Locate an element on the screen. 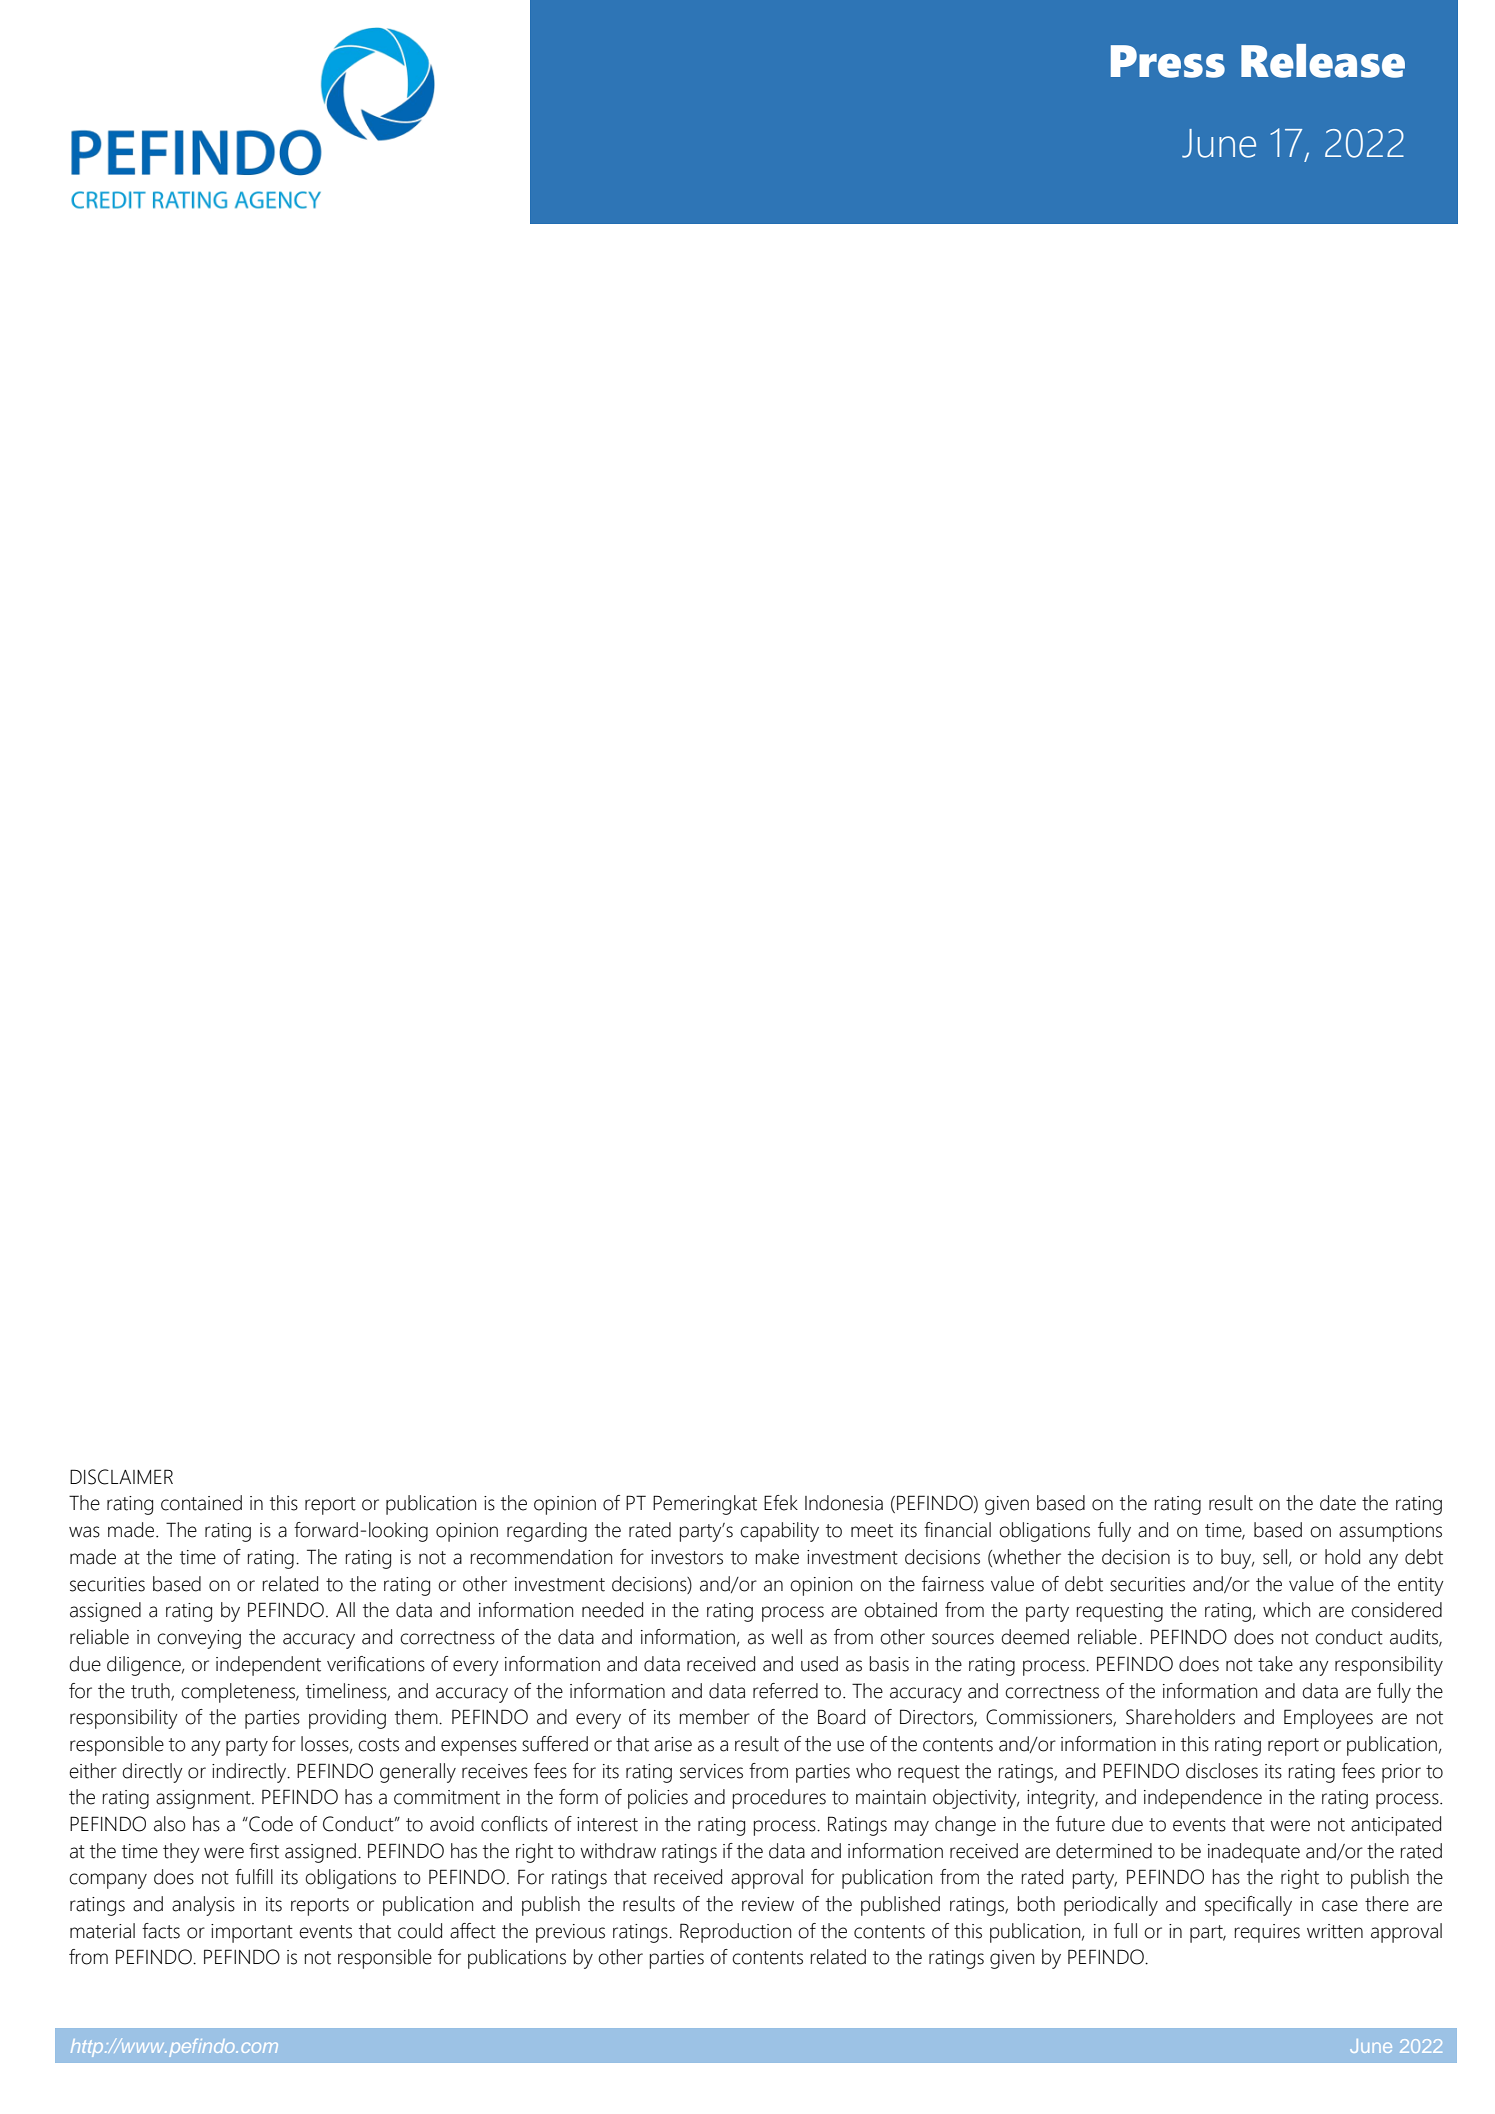 Image resolution: width=1495 pixels, height=2114 pixels. date is located at coordinates (1338, 1503).
